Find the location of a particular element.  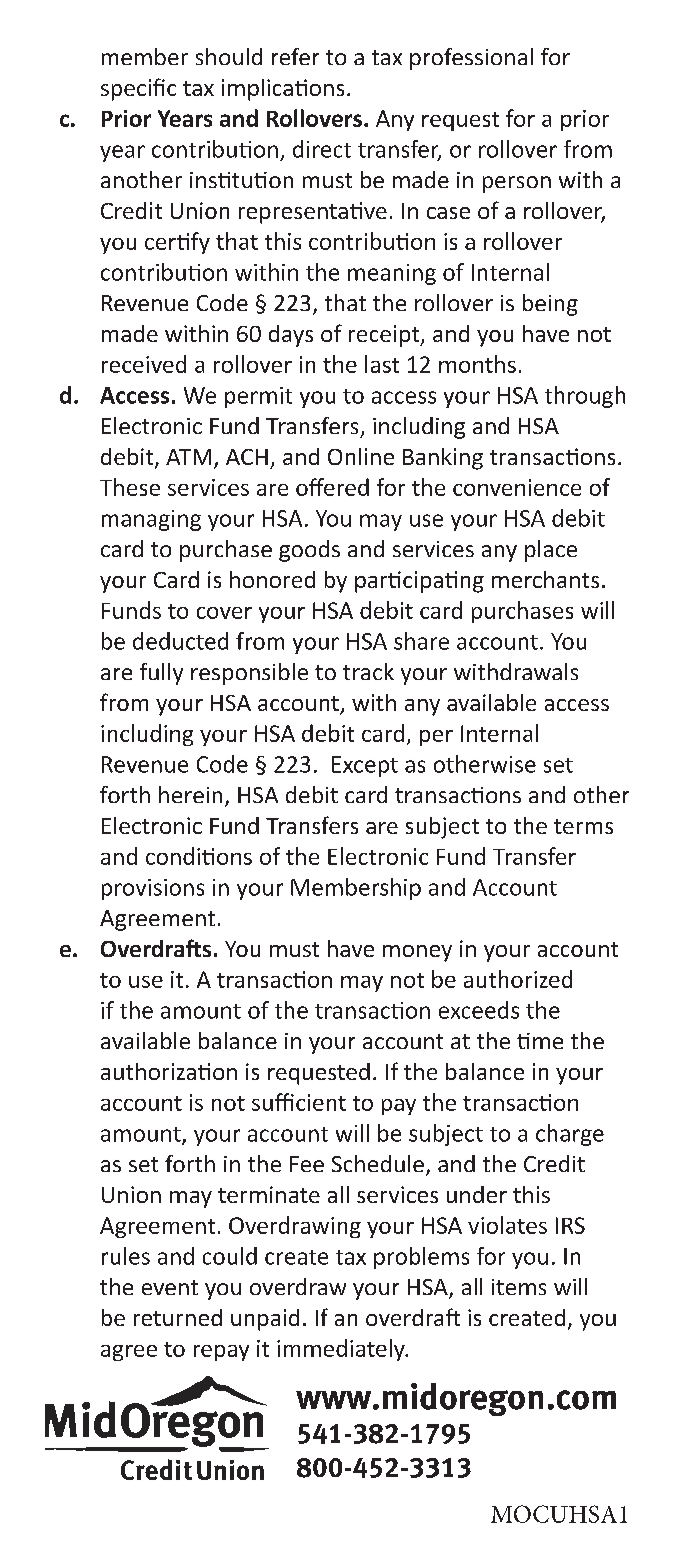

specific is located at coordinates (138, 89).
